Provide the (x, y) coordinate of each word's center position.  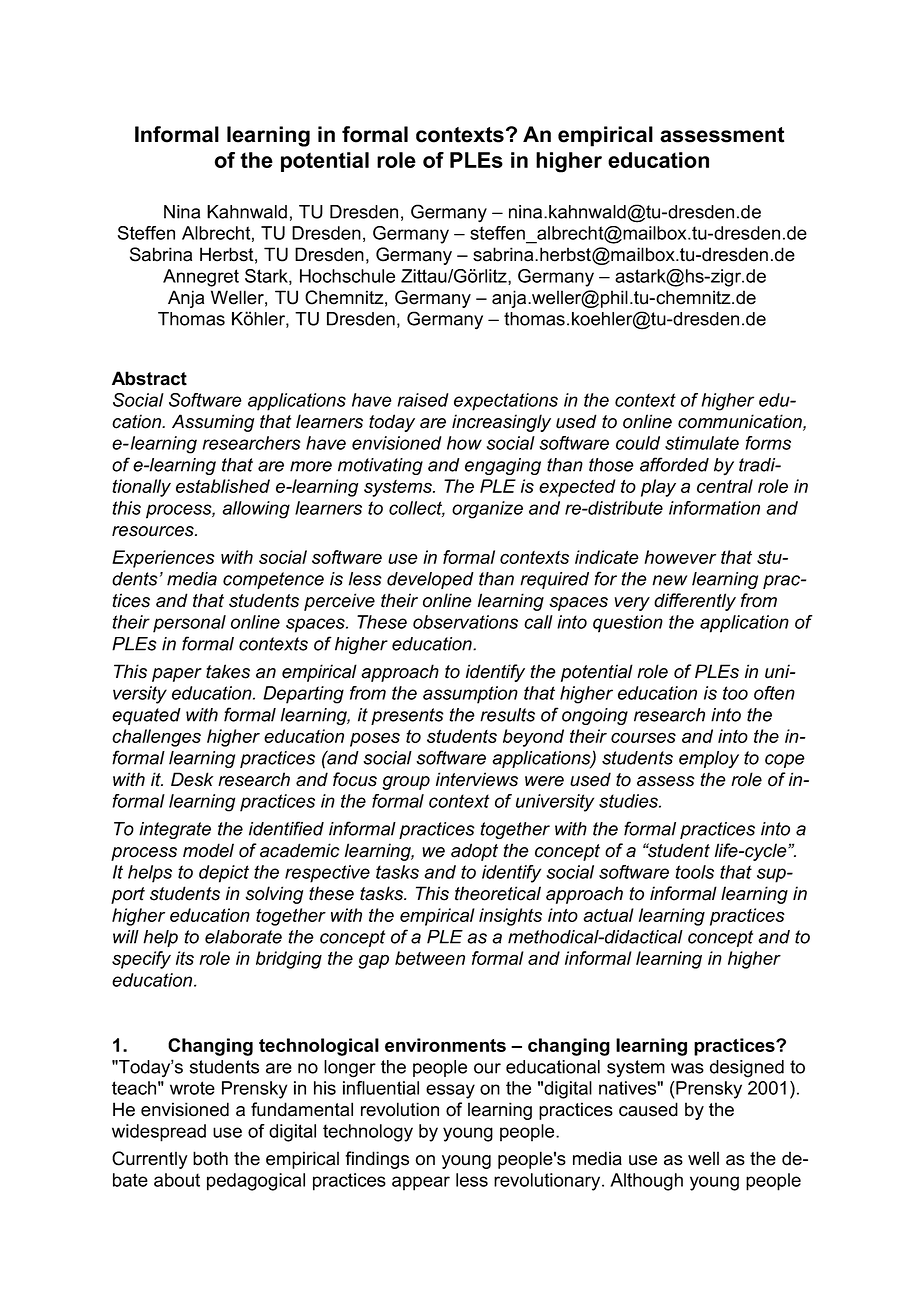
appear (421, 1183)
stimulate (702, 443)
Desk (192, 779)
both (210, 1158)
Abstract (149, 378)
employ (709, 760)
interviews (477, 779)
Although (646, 1182)
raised (423, 400)
